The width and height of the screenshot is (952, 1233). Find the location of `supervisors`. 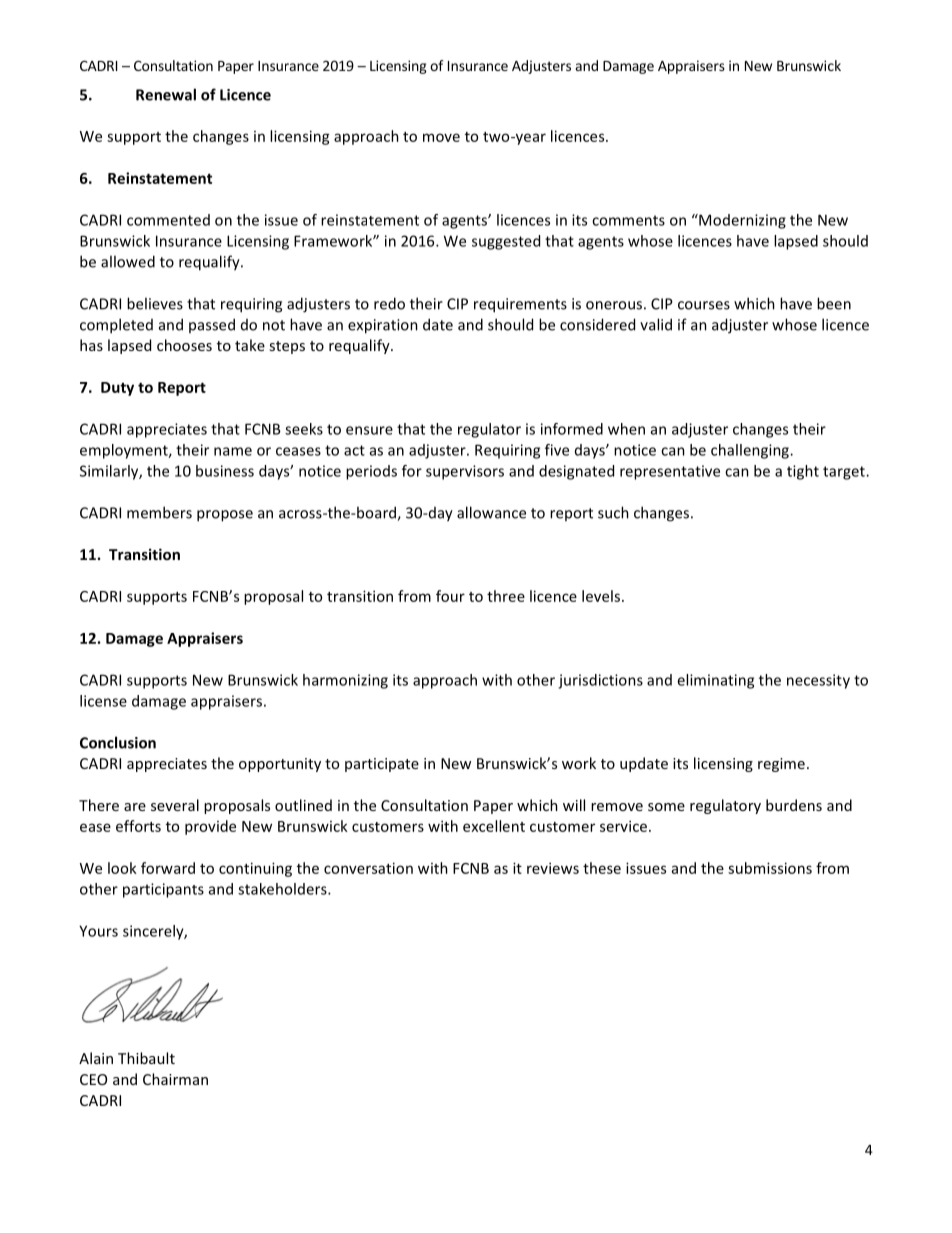

supervisors is located at coordinates (465, 472).
